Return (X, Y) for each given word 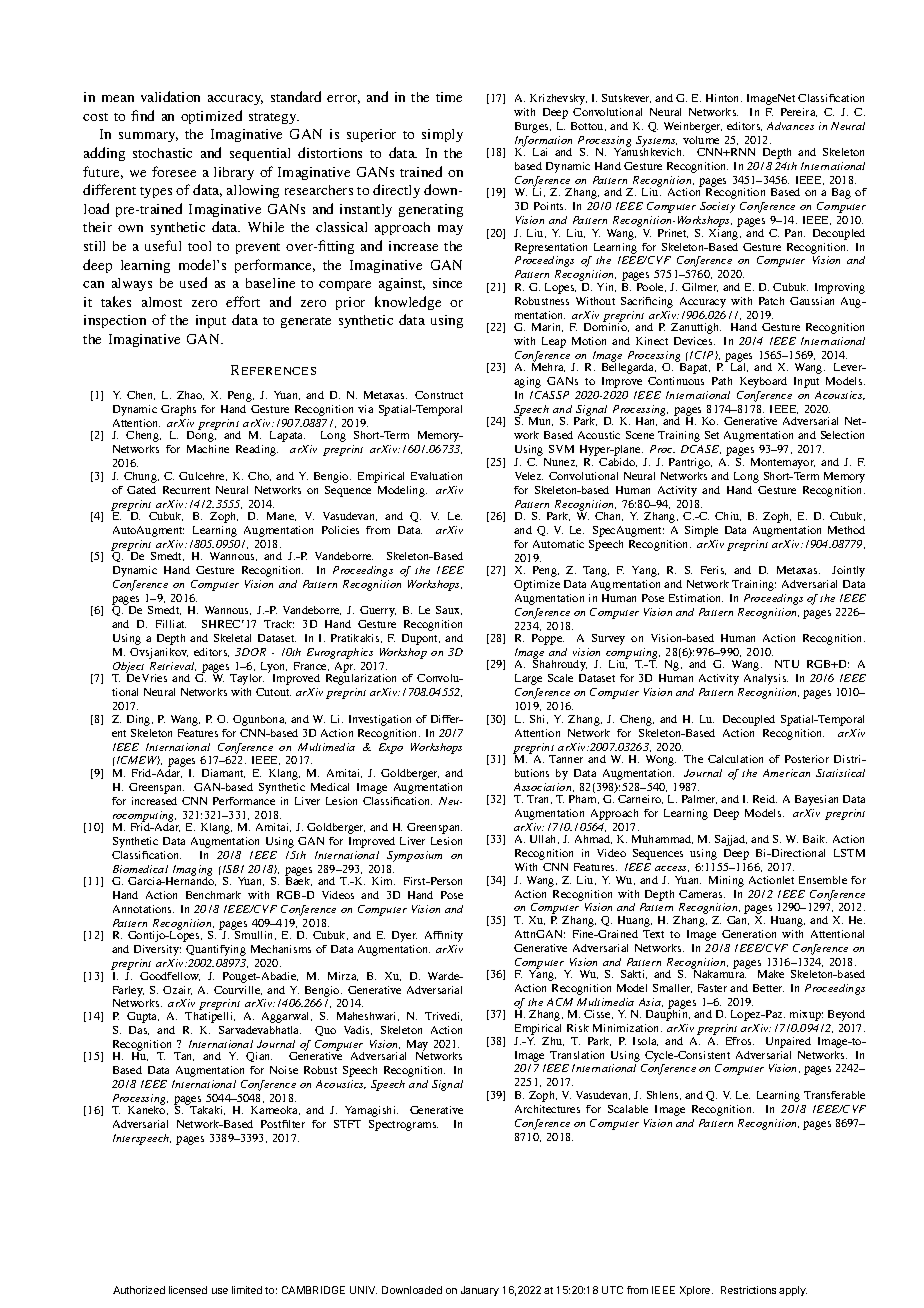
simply (442, 135)
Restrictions (748, 1290)
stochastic (162, 153)
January (480, 1291)
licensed (188, 1290)
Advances (790, 126)
